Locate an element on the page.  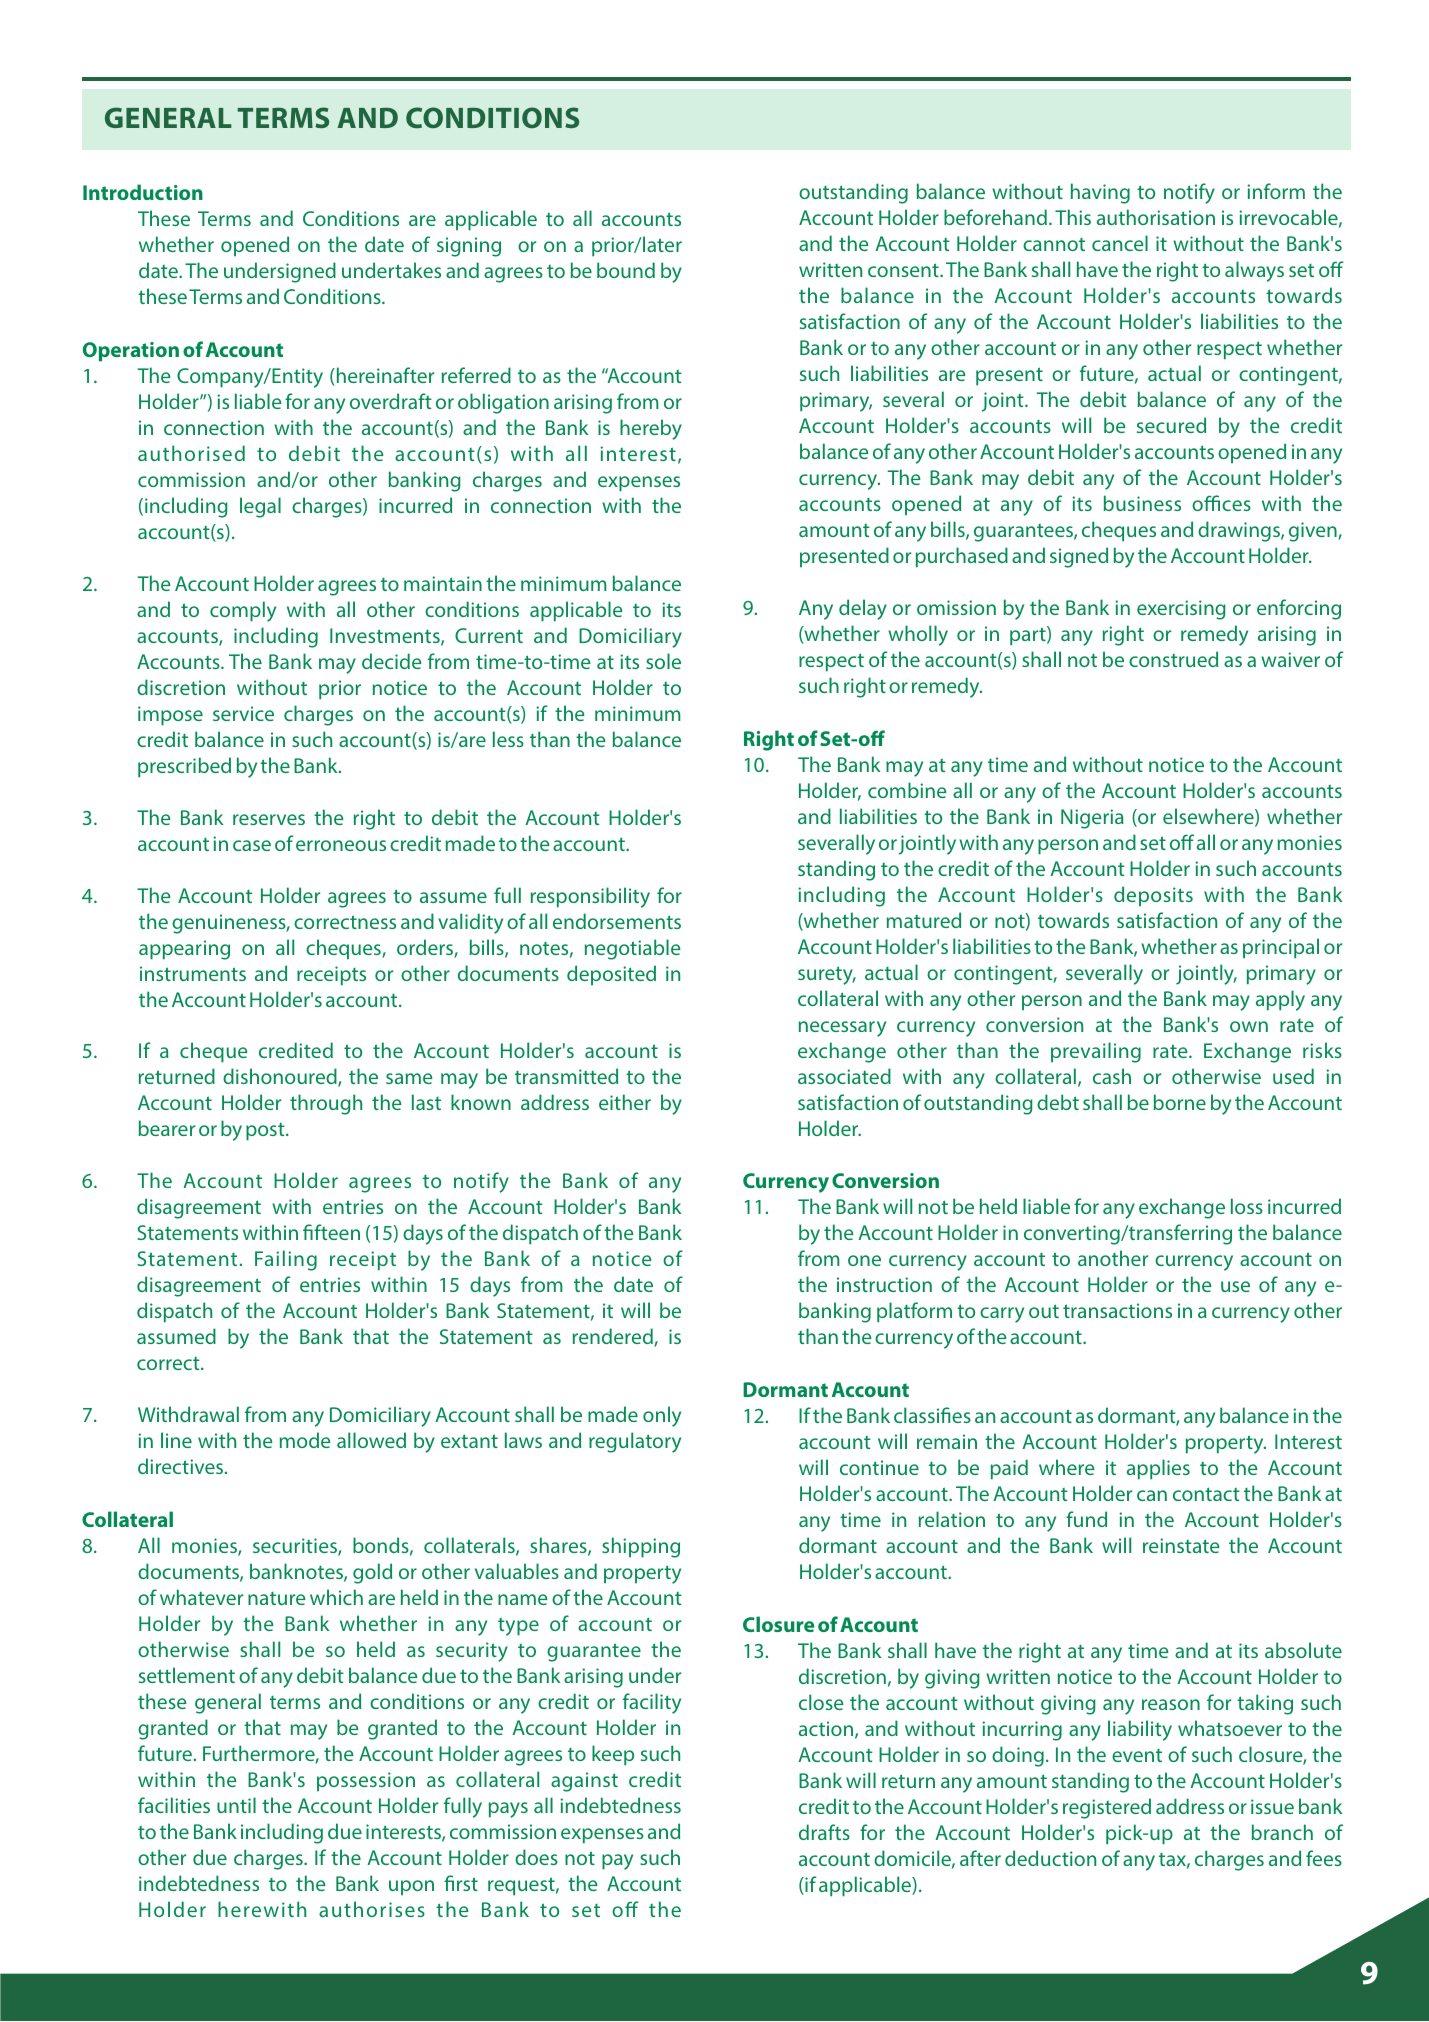
dishonoured is located at coordinates (281, 1077).
